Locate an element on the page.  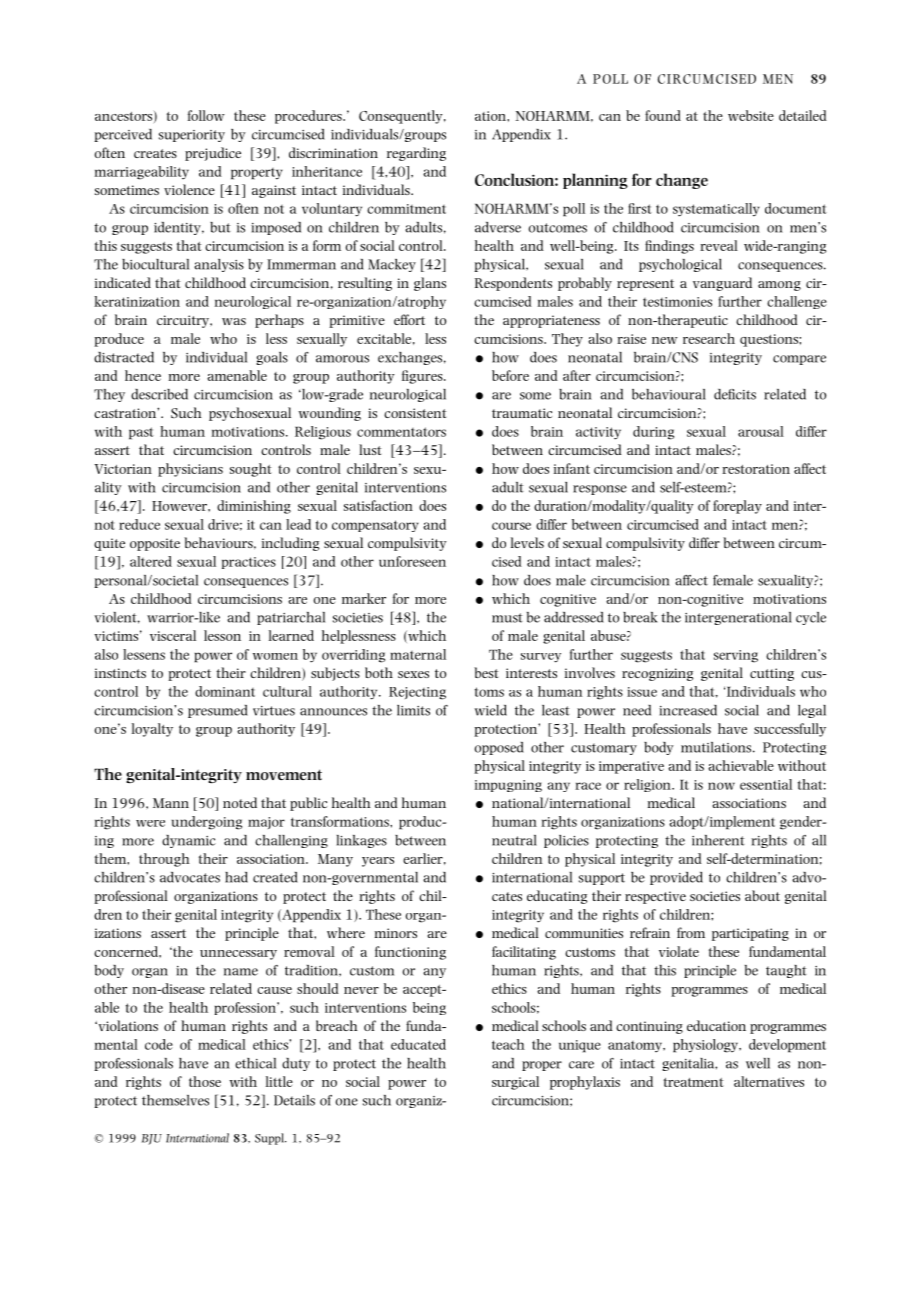
superiority is located at coordinates (192, 136).
